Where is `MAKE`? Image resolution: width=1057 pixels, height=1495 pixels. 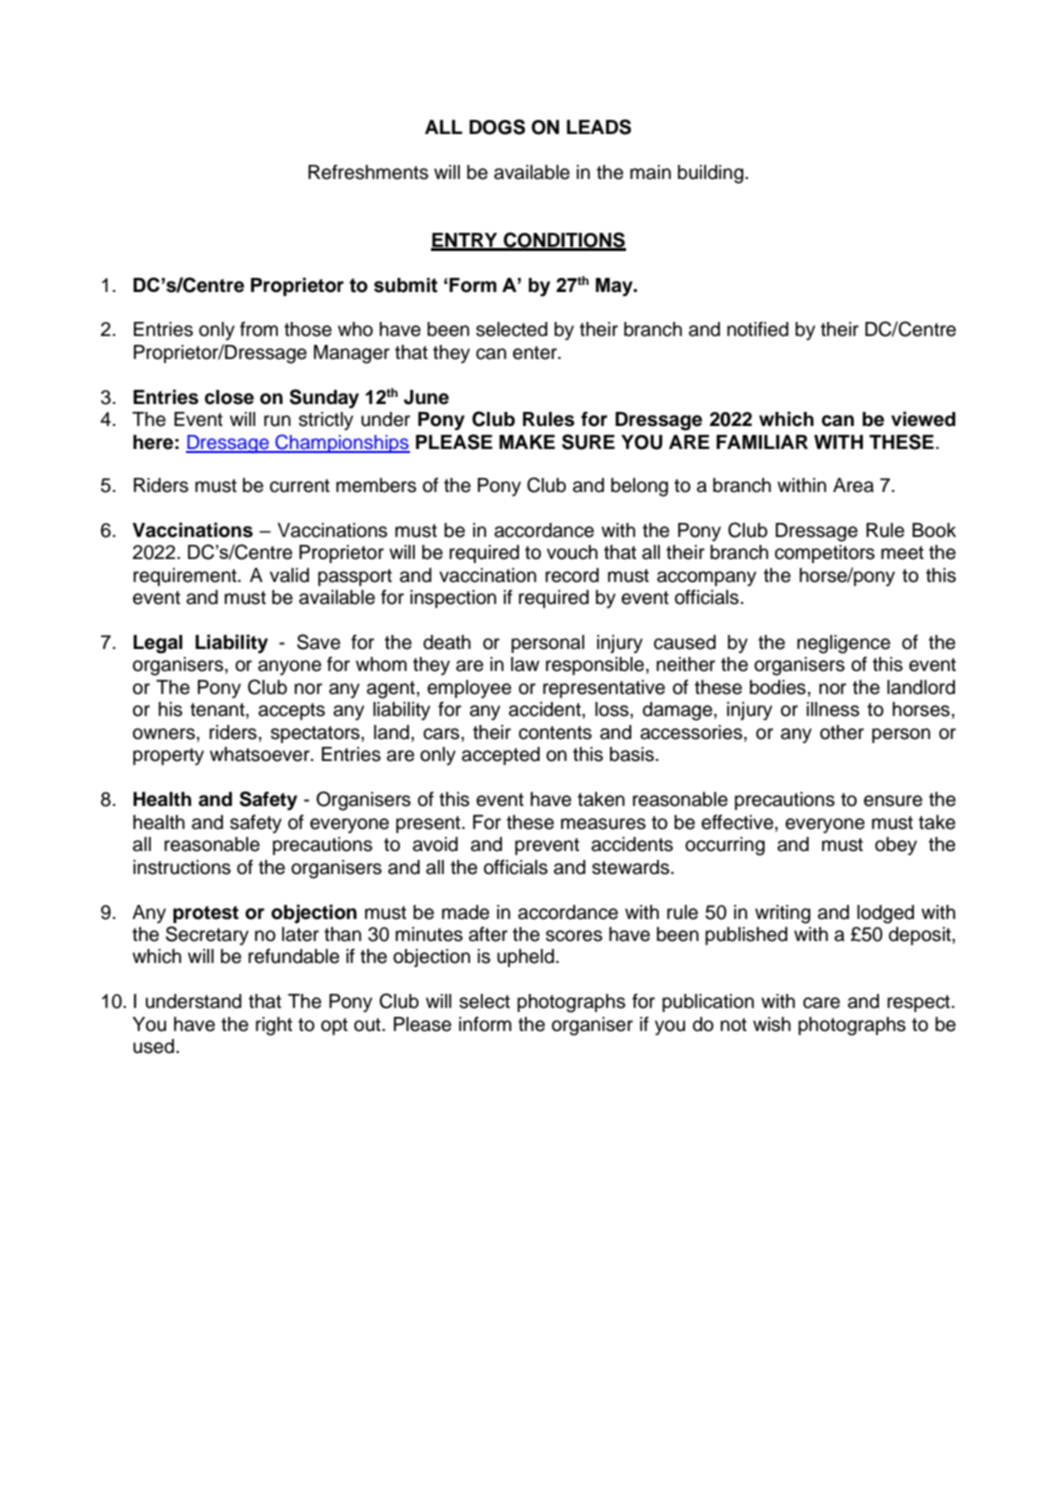 MAKE is located at coordinates (527, 442).
